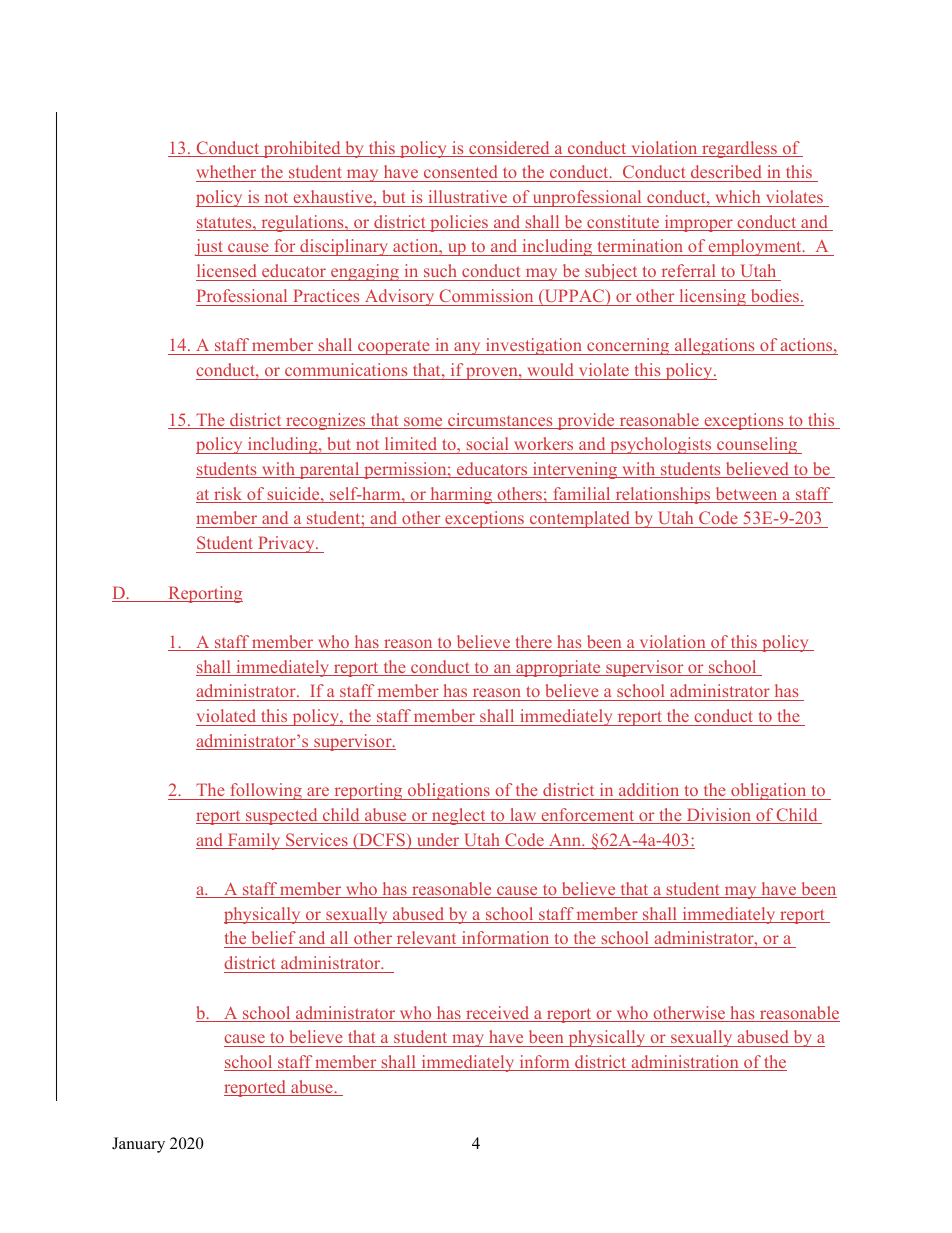 This page has width=952, height=1233. What do you see at coordinates (498, 1014) in the page?
I see `received` at bounding box center [498, 1014].
